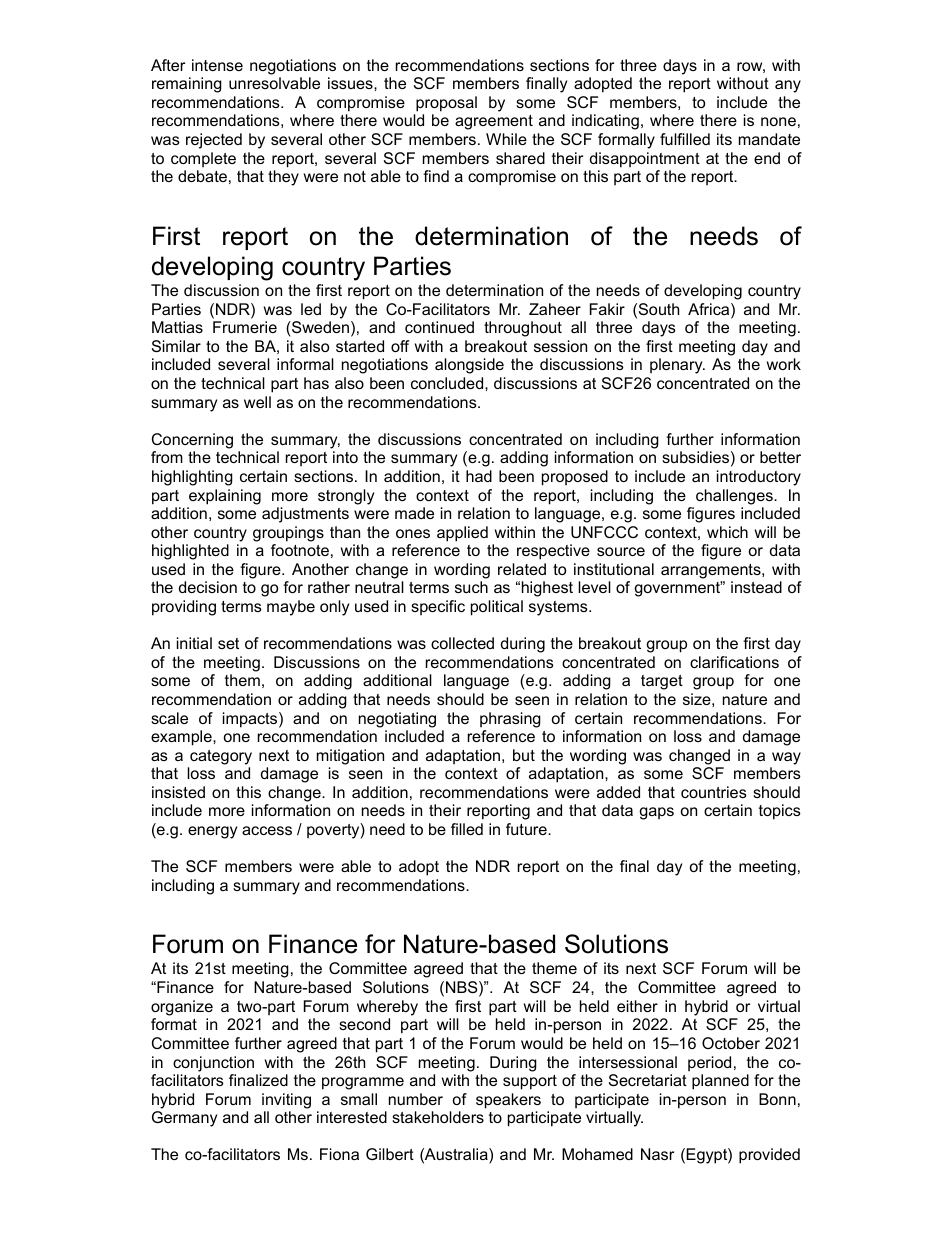 The image size is (952, 1233). I want to click on political, so click(497, 608).
